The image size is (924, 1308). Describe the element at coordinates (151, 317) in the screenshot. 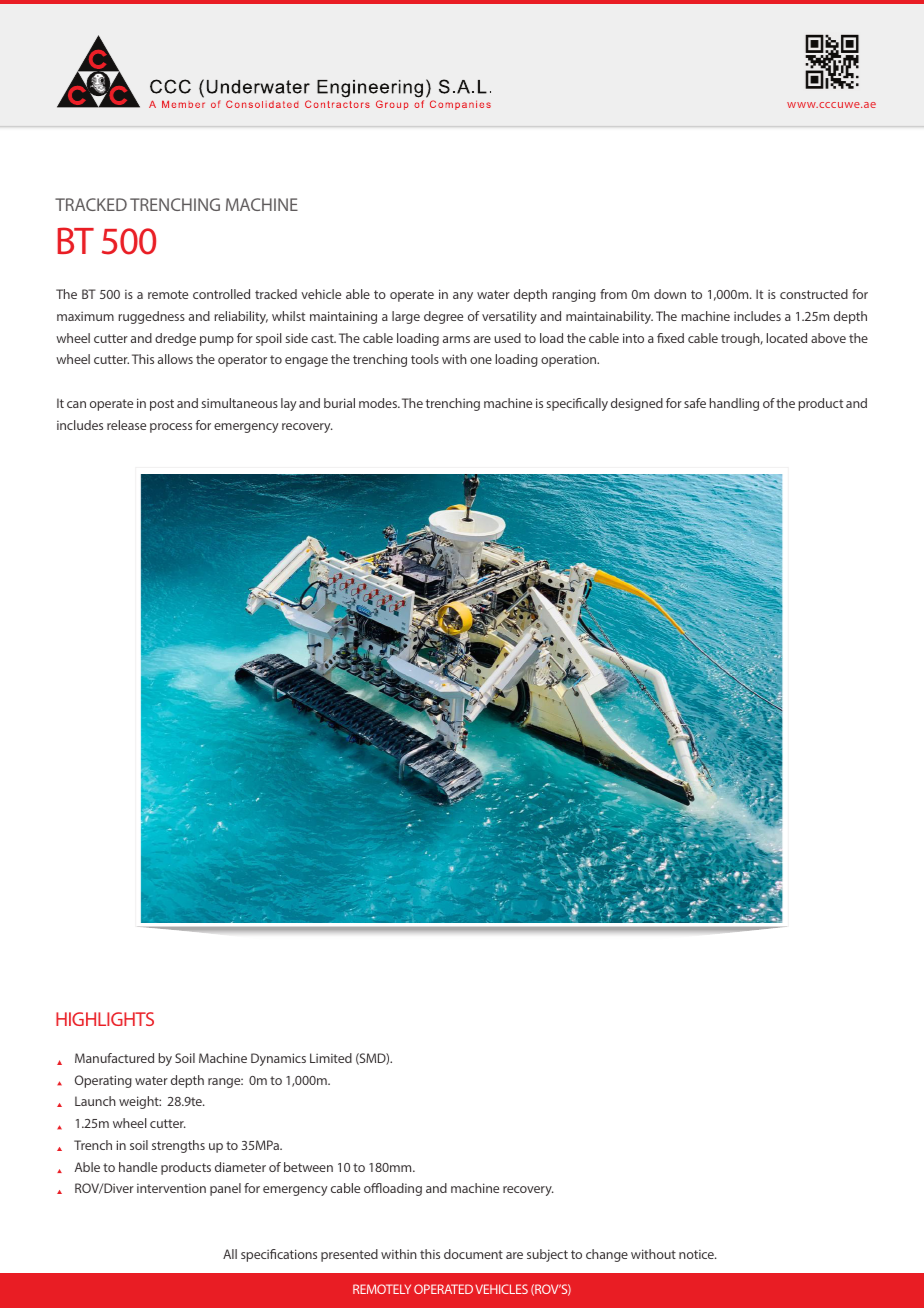

I see `ruggedness` at that location.
